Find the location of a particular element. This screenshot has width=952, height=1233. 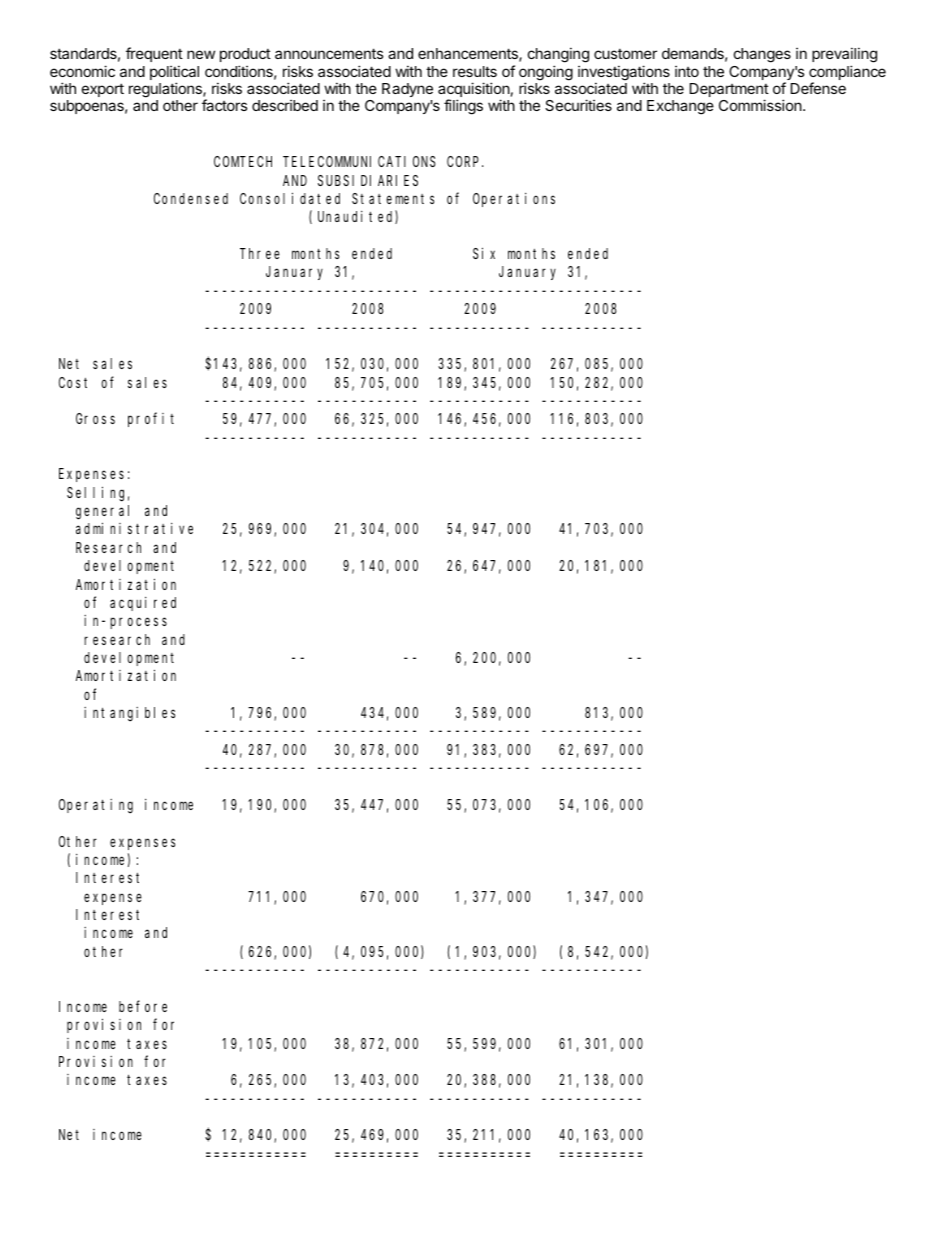

profit is located at coordinates (151, 419).
